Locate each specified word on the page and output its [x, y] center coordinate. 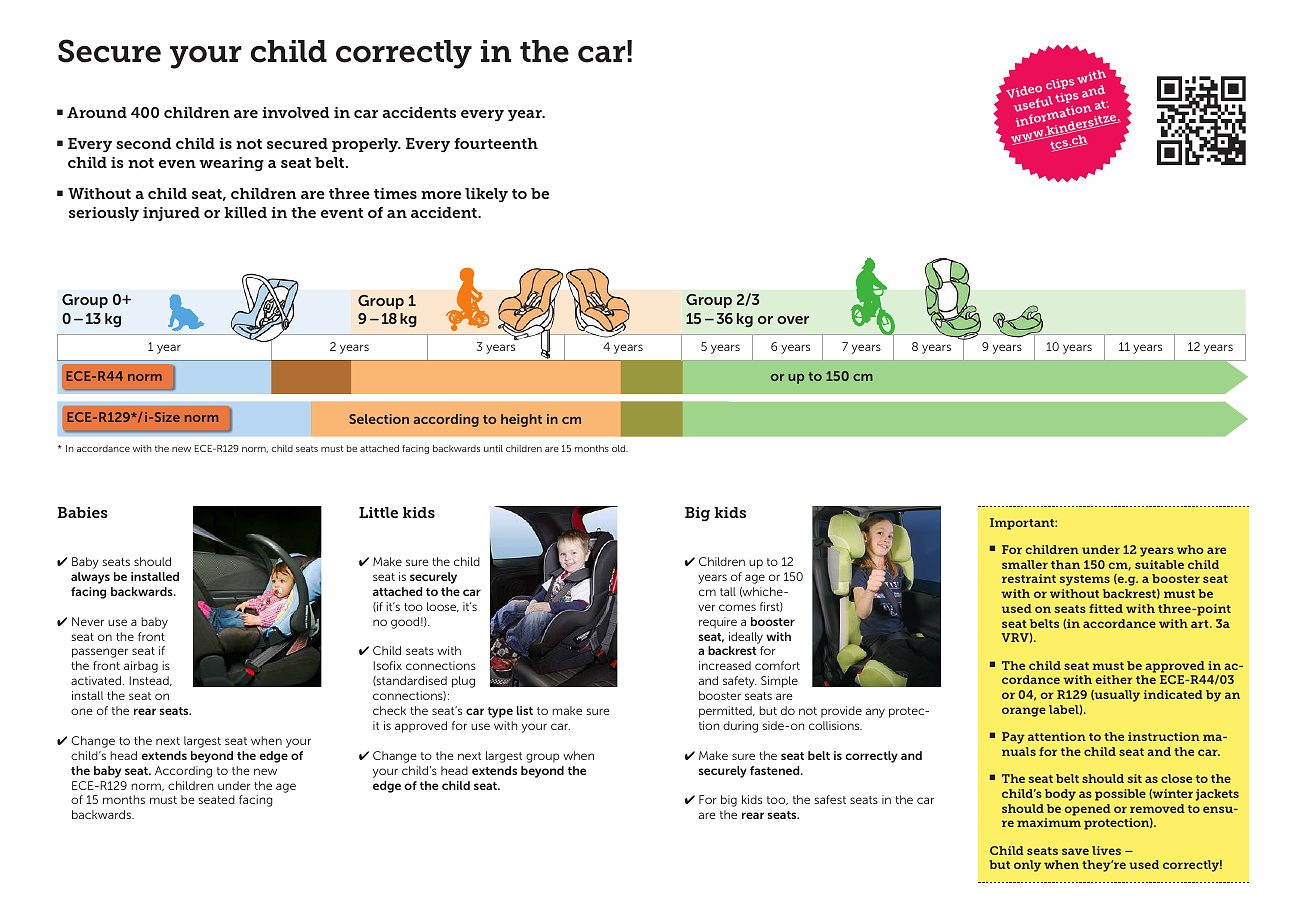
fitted [1106, 608]
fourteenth [496, 143]
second [144, 143]
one [82, 711]
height [521, 420]
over [793, 320]
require [718, 623]
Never [88, 621]
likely [486, 195]
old [620, 448]
